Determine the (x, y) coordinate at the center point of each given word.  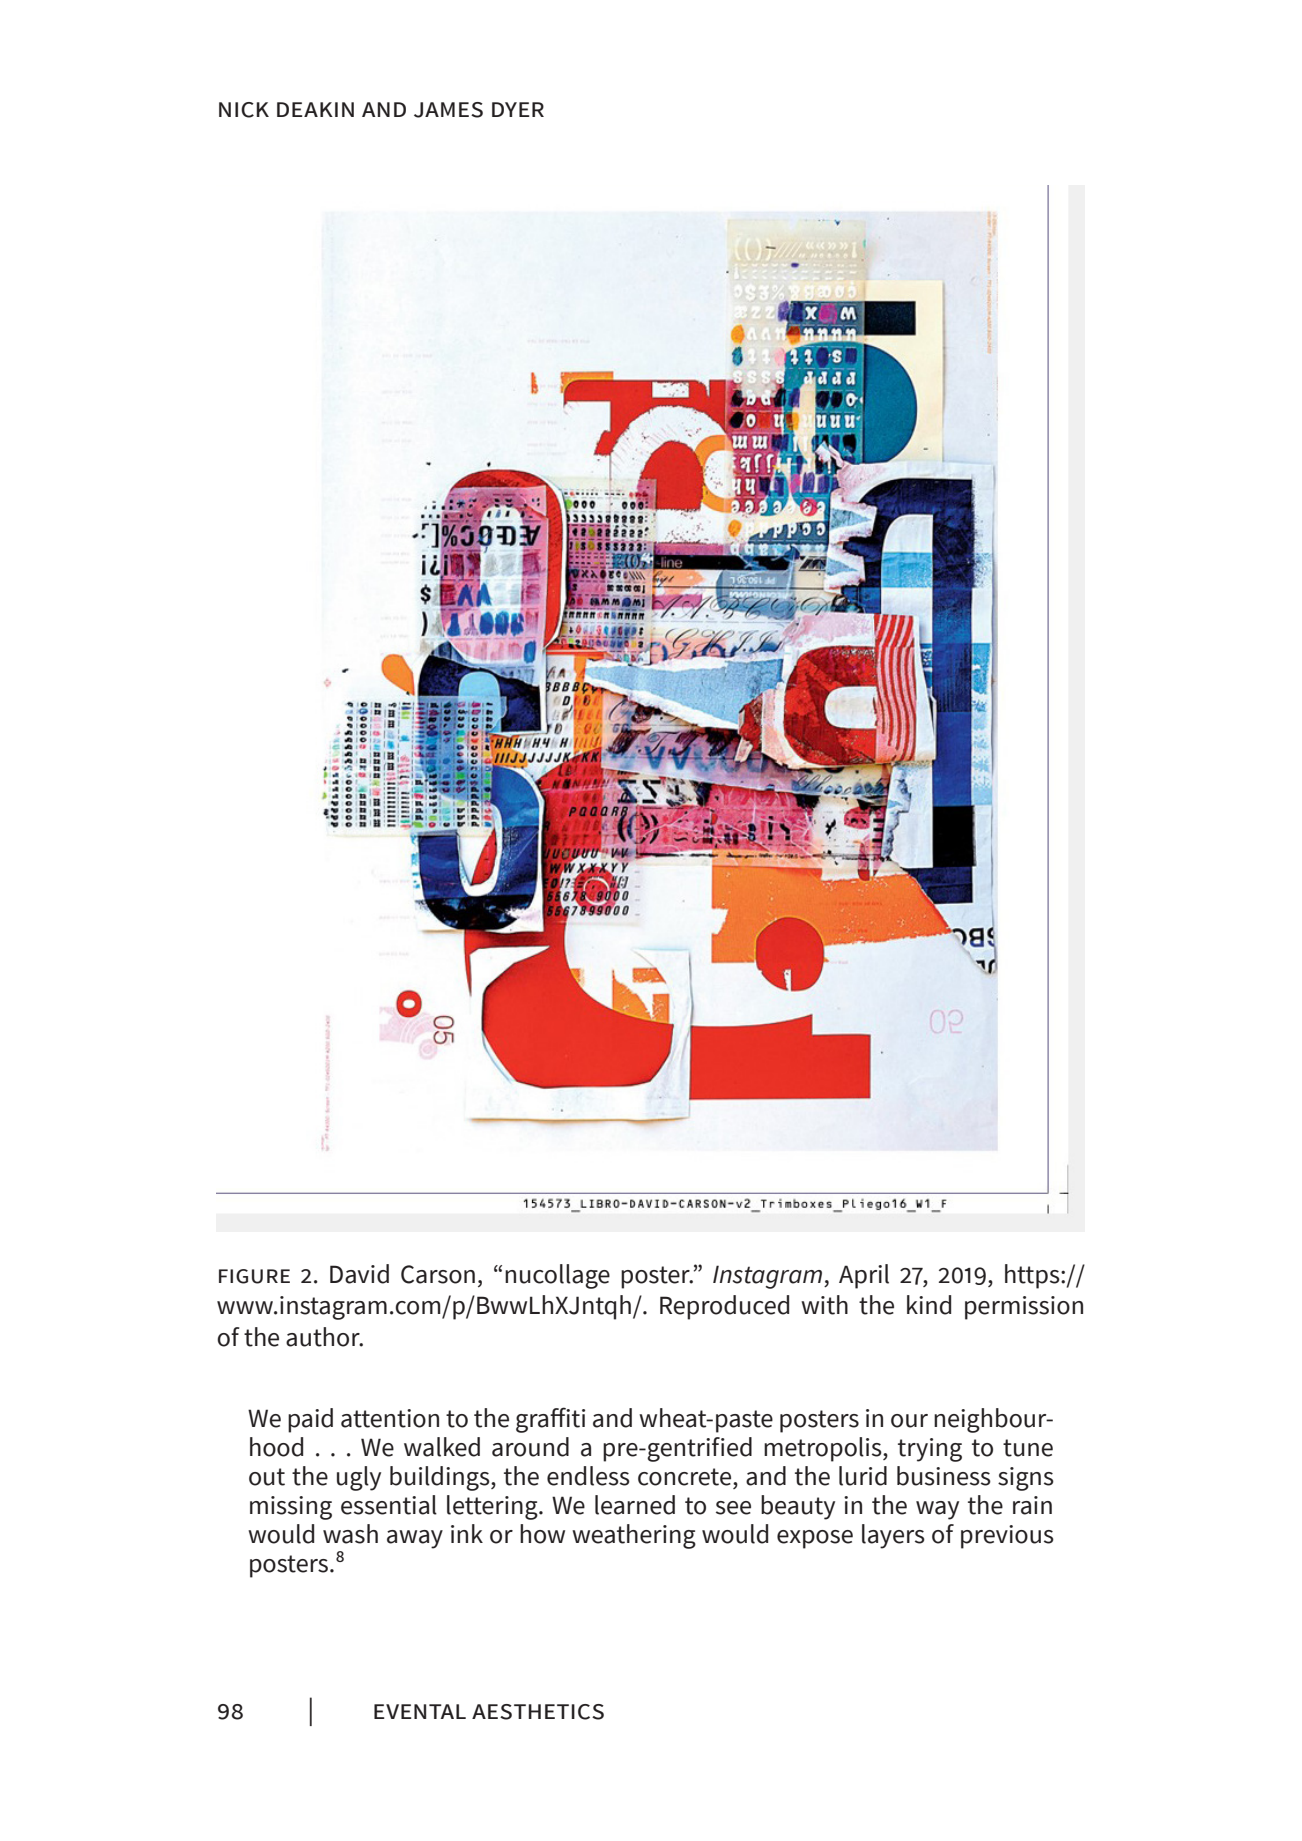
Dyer (518, 109)
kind (929, 1305)
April (864, 1276)
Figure (254, 1276)
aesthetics (538, 1712)
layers (893, 1536)
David (359, 1274)
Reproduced (724, 1307)
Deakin (315, 109)
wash (350, 1534)
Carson (438, 1274)
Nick (244, 110)
